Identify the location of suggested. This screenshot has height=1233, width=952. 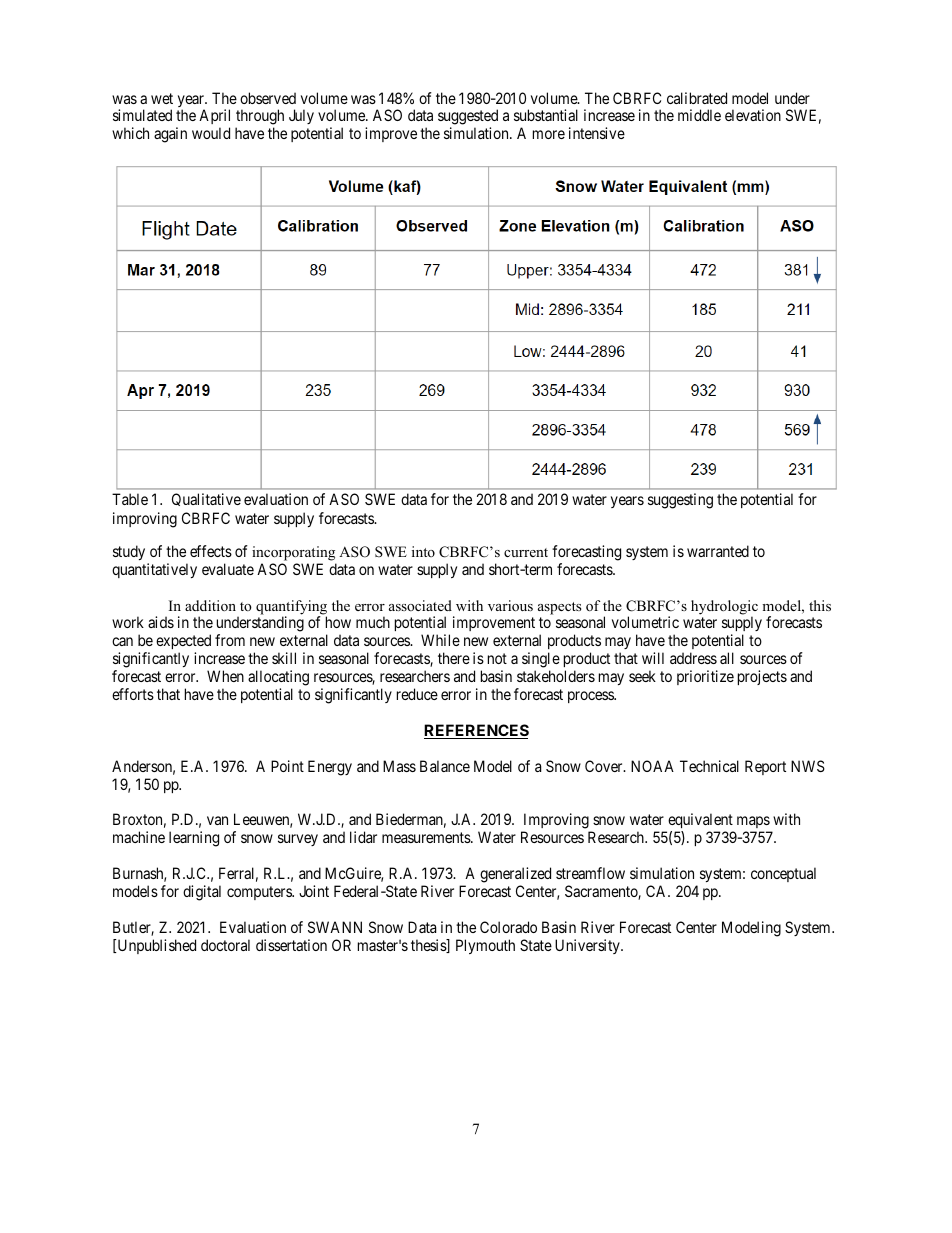
(468, 118).
